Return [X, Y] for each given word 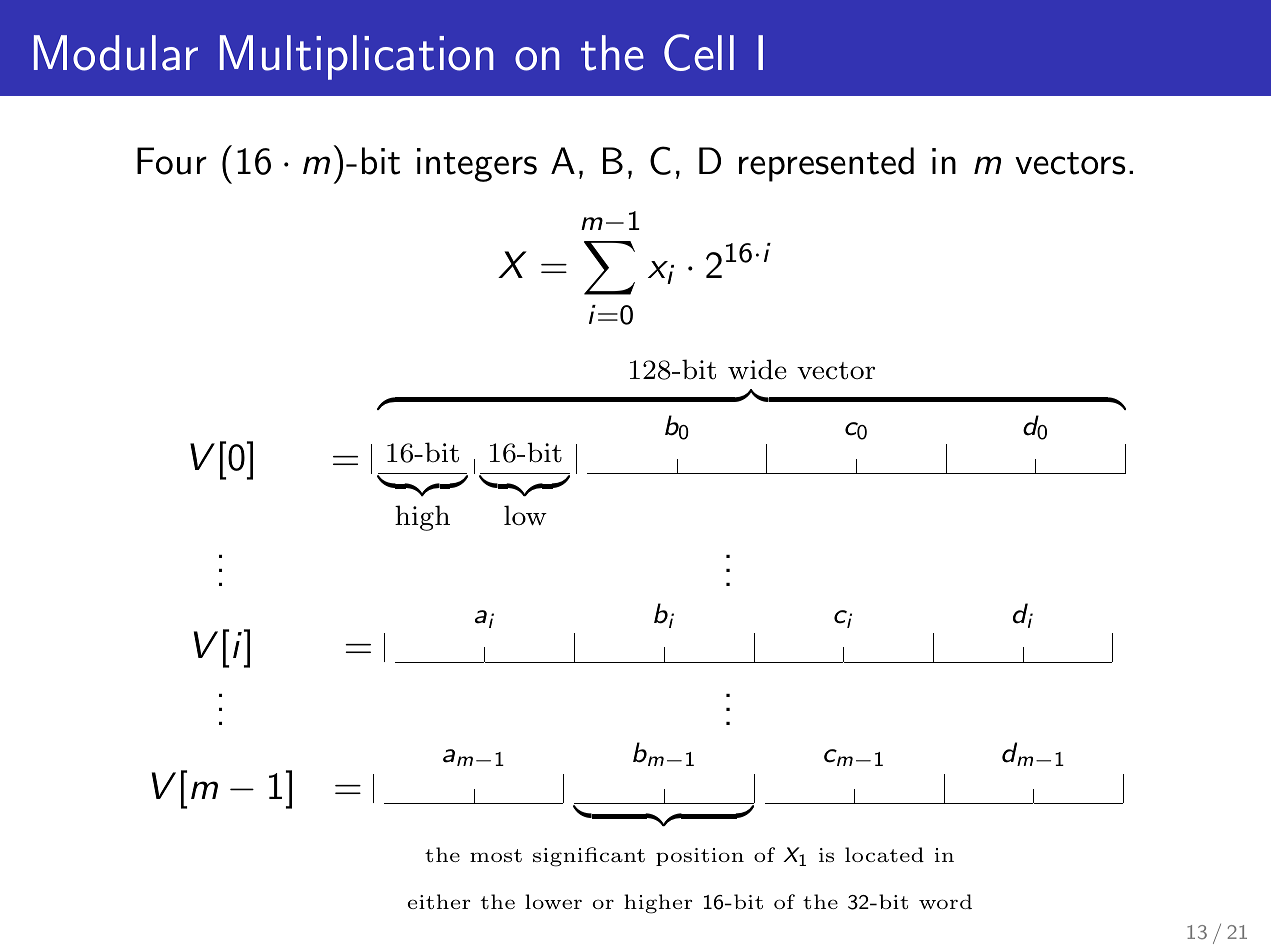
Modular [116, 53]
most [496, 855]
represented [826, 164]
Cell [699, 52]
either [439, 901]
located [884, 854]
